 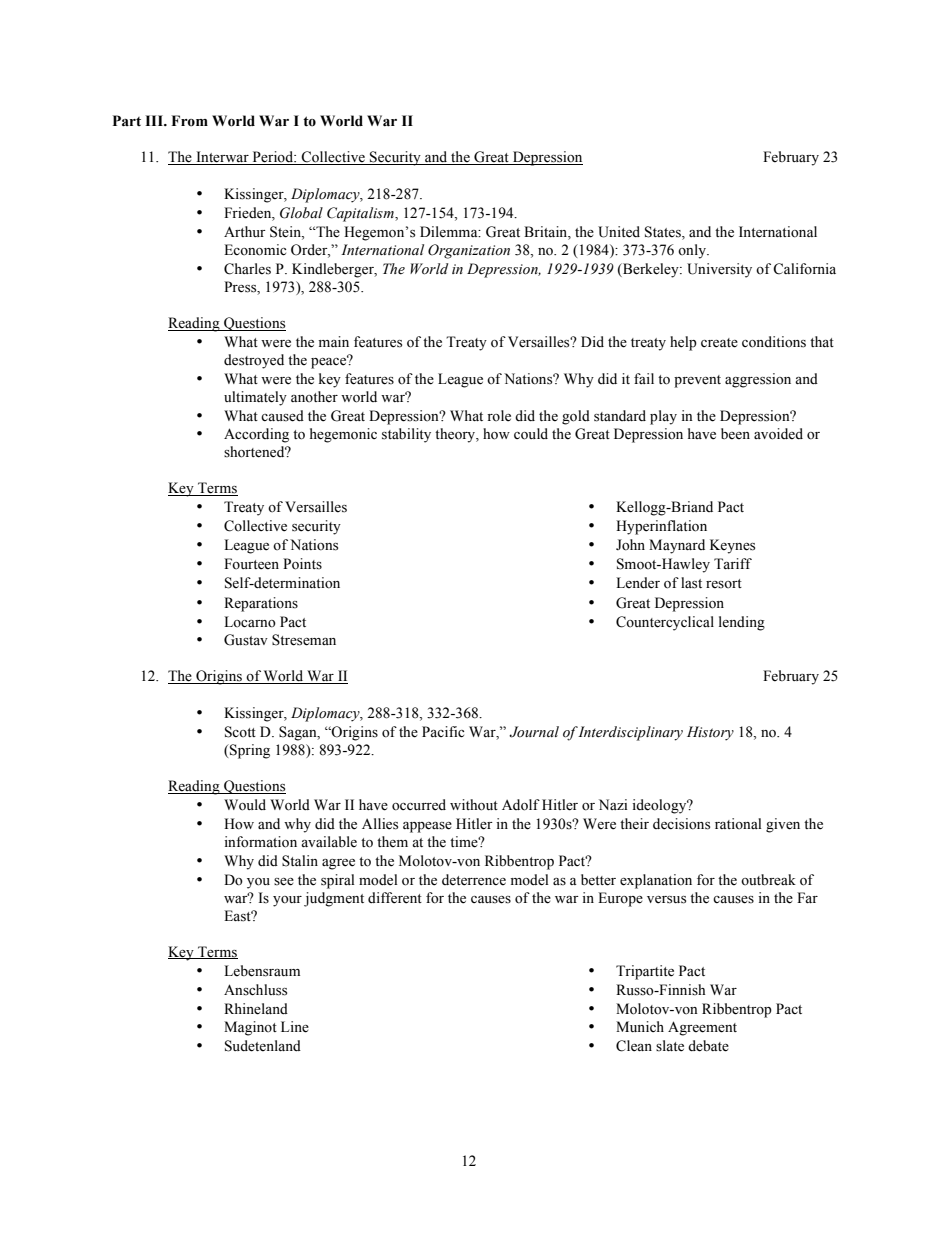 What do you see at coordinates (634, 1046) in the screenshot?
I see `Clean` at bounding box center [634, 1046].
